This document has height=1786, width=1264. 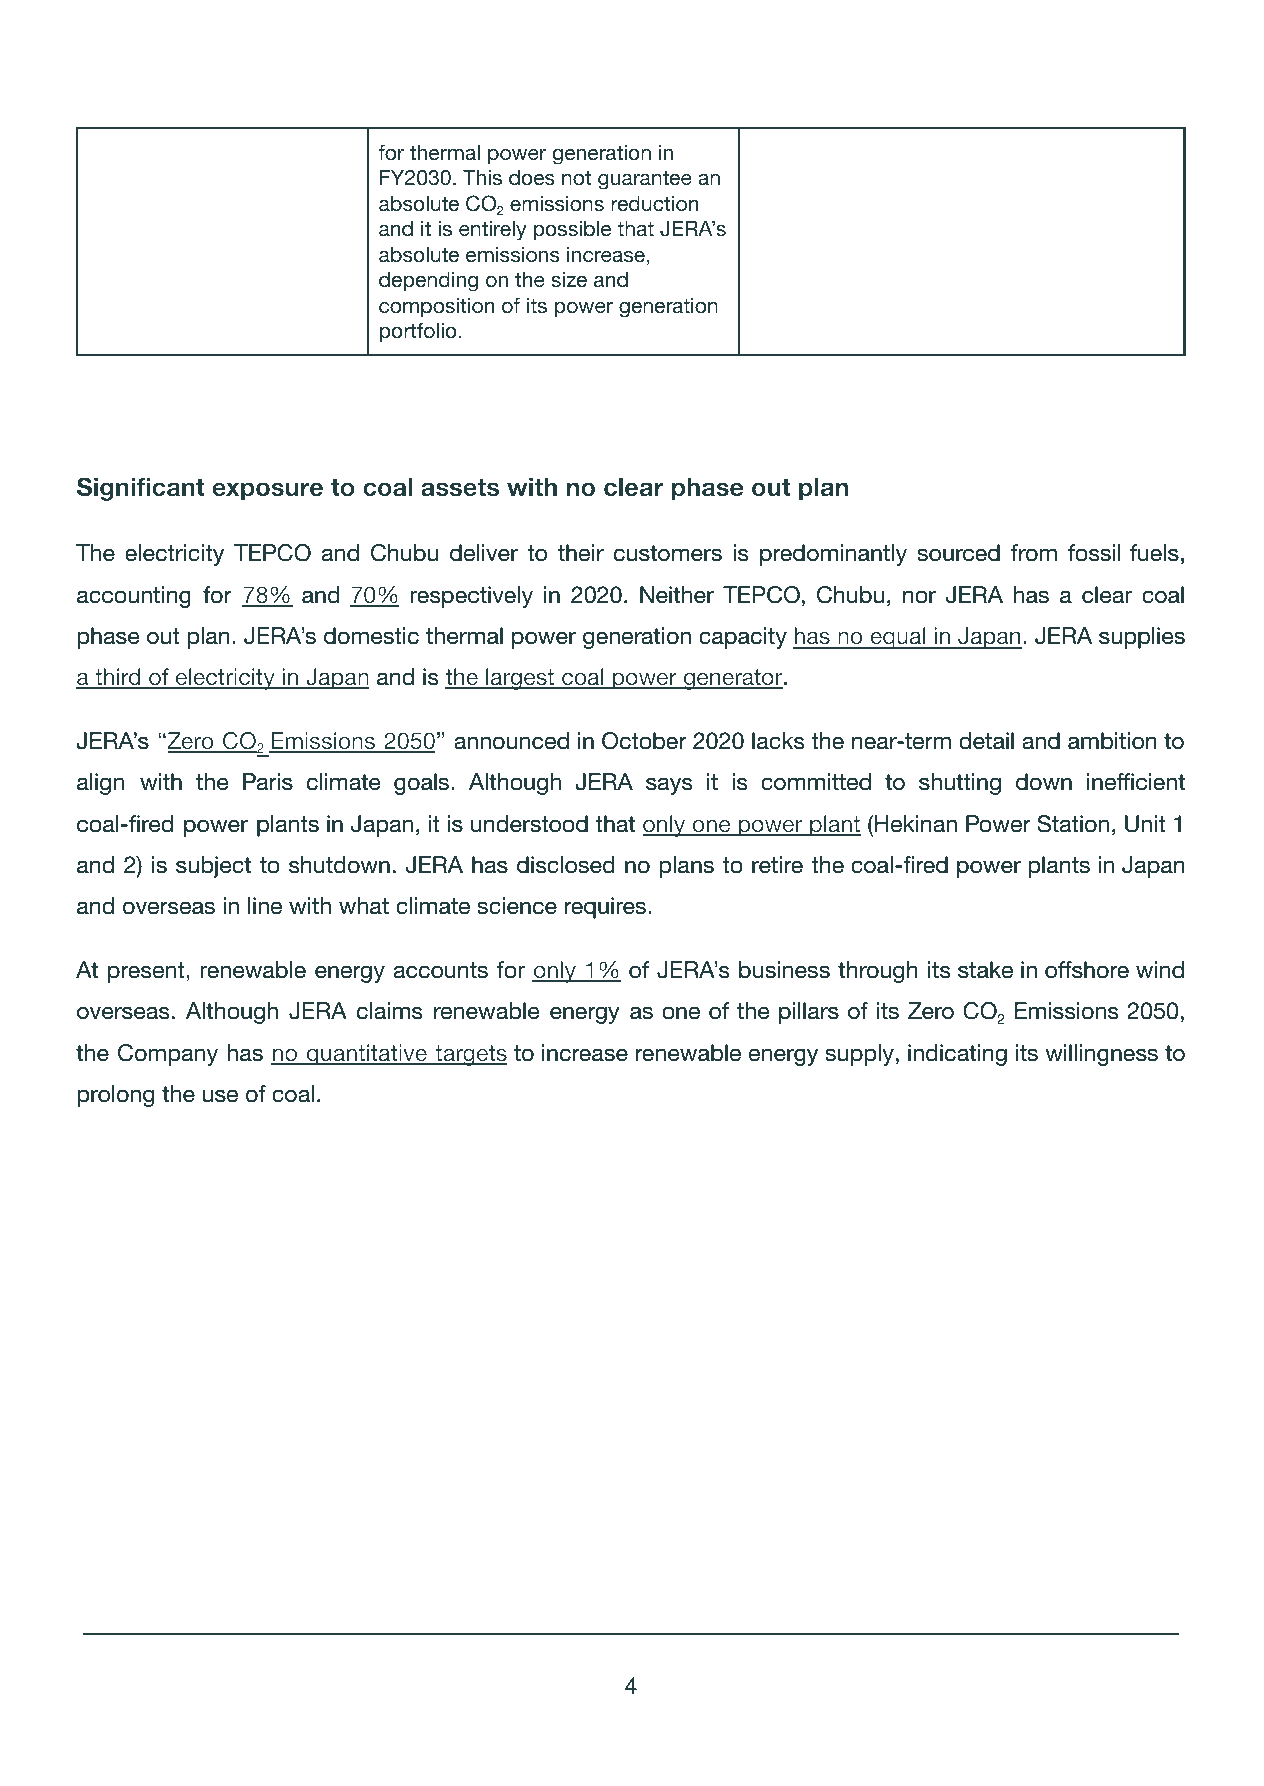 I want to click on Station, so click(x=1073, y=824).
